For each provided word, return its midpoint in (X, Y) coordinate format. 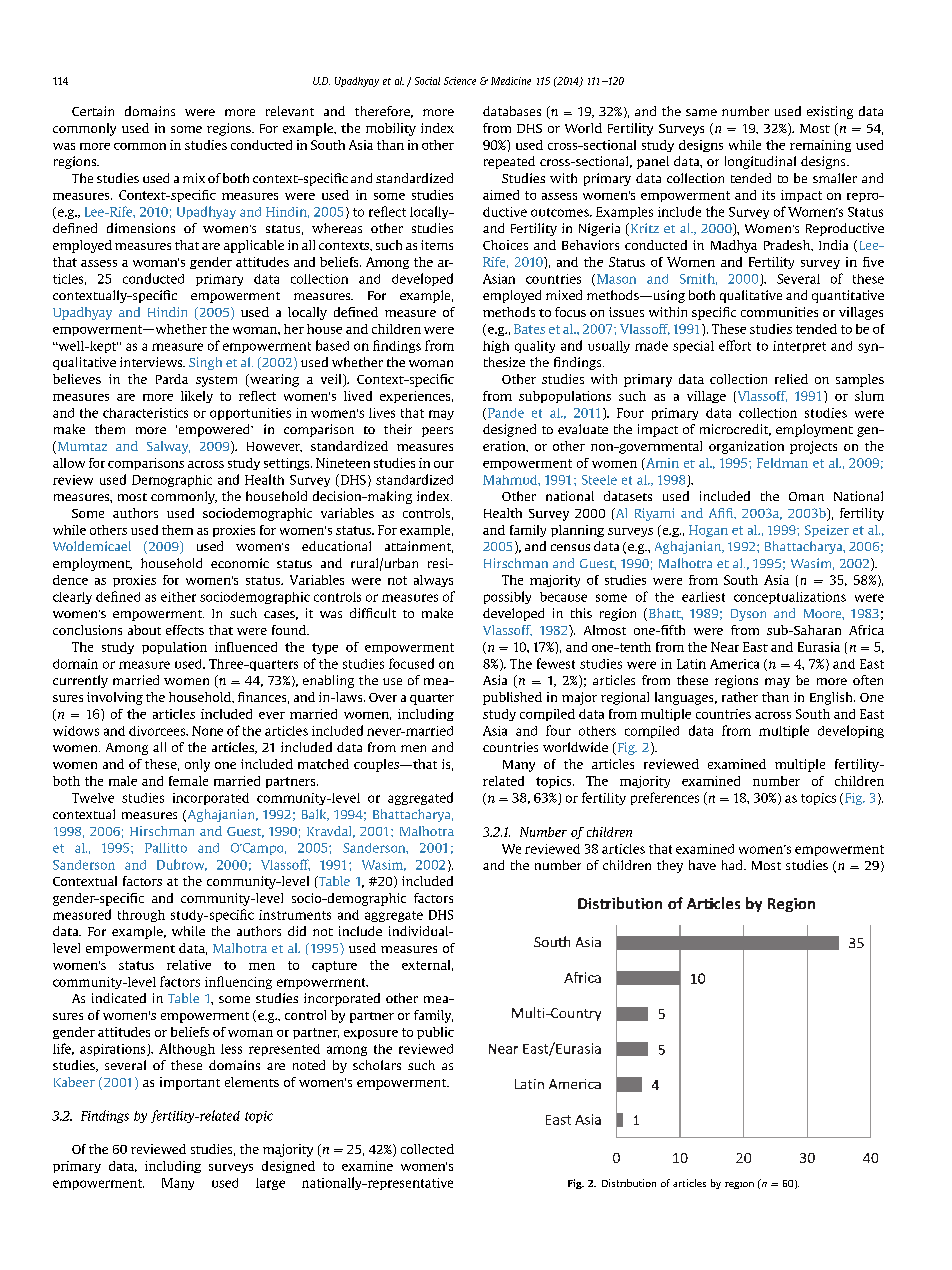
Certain (93, 111)
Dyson (748, 615)
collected (427, 1149)
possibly (507, 597)
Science (460, 81)
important (190, 1083)
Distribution (629, 1183)
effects (185, 630)
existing (830, 112)
